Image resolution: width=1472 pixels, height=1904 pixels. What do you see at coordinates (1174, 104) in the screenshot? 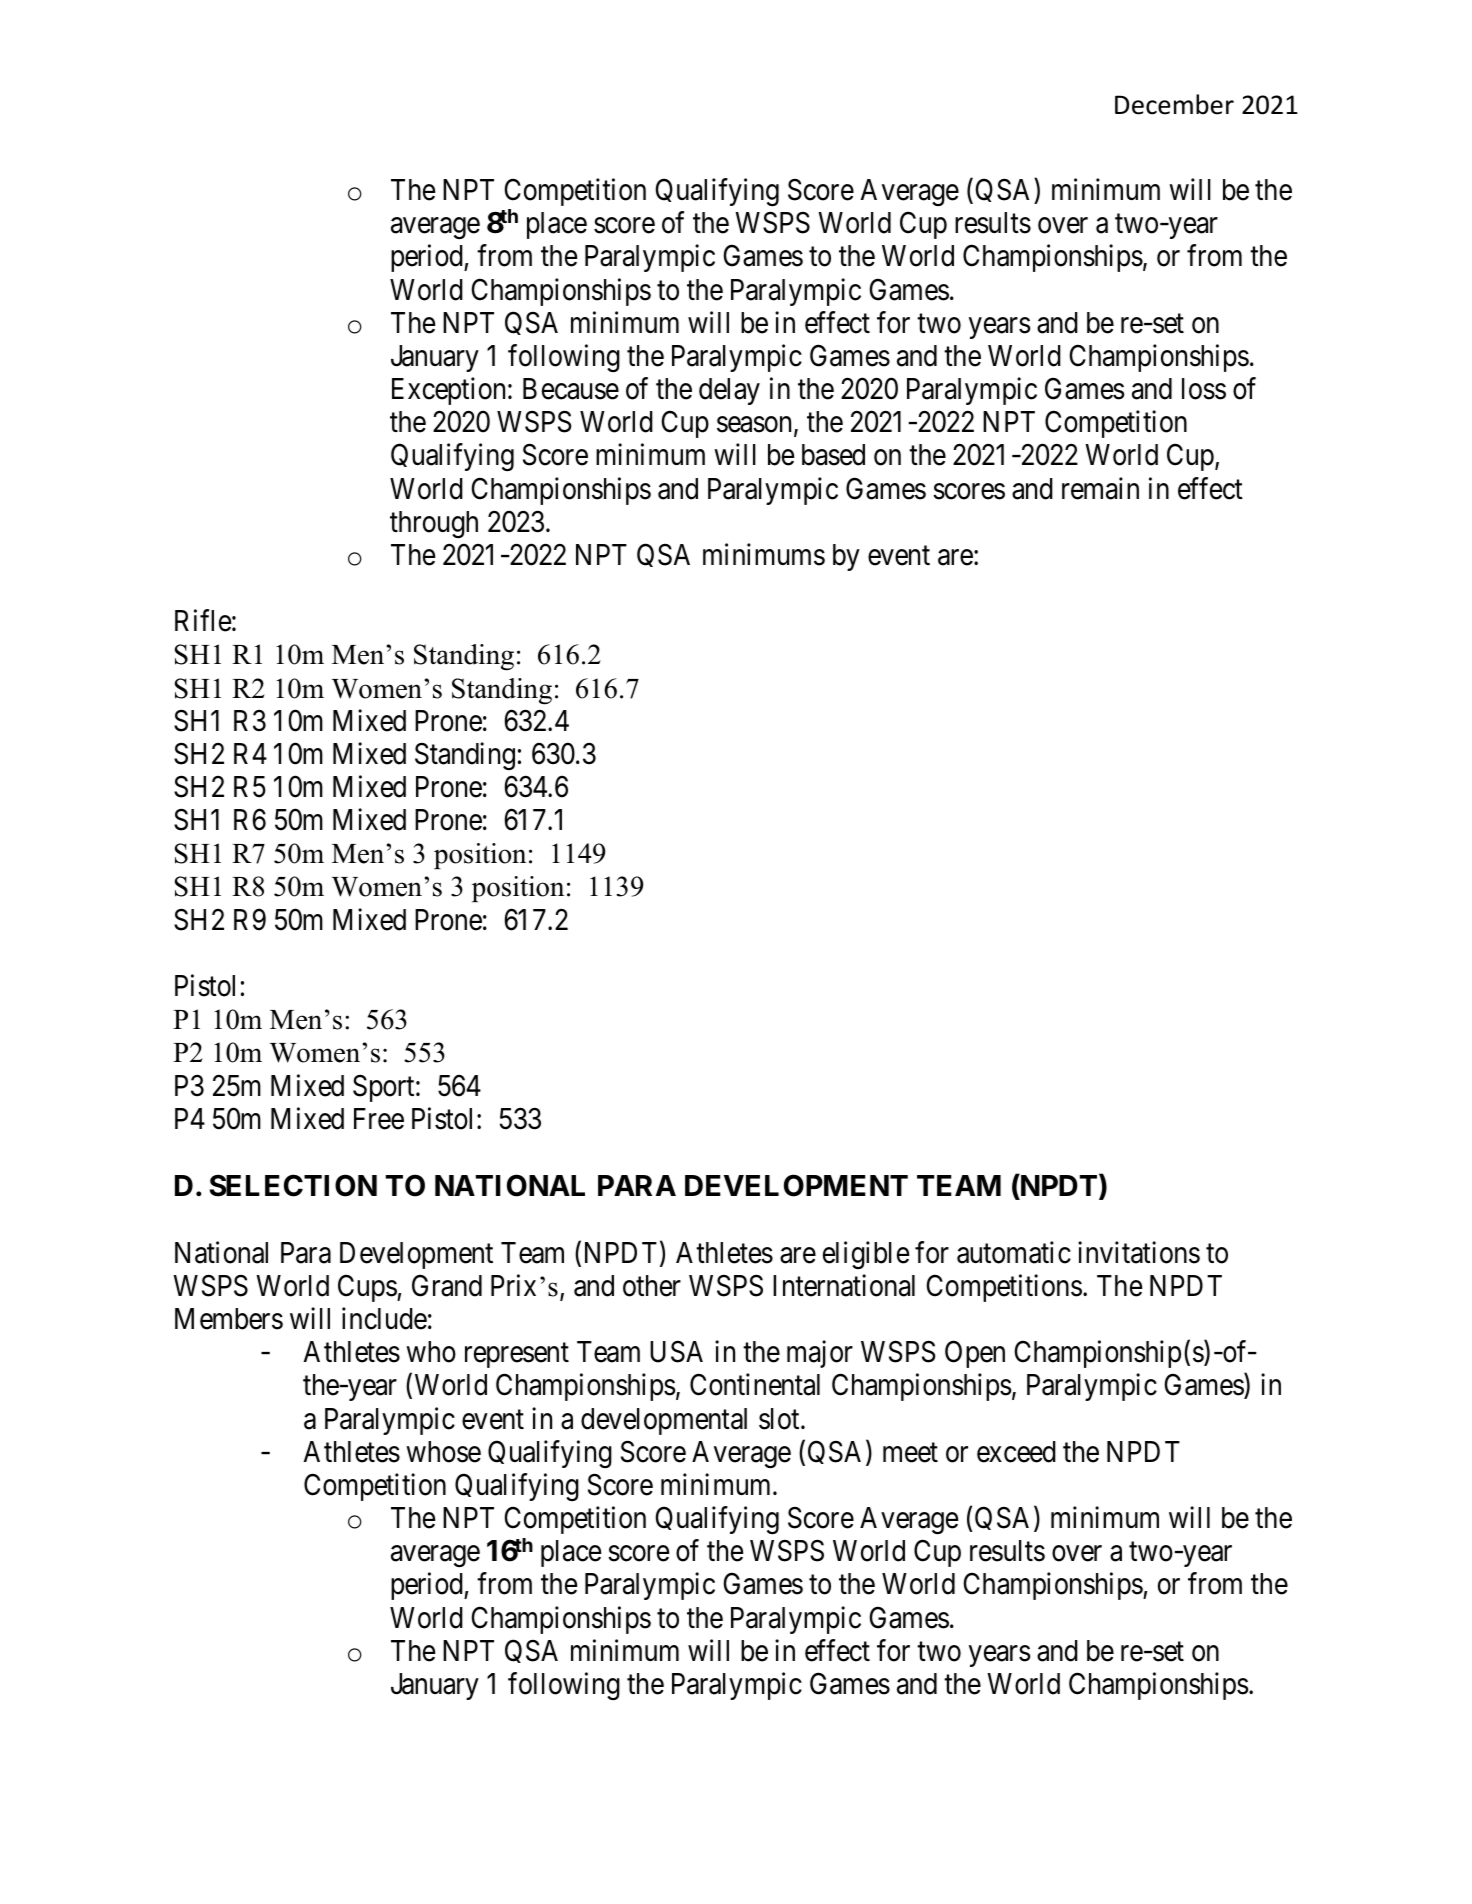
I see `December` at bounding box center [1174, 104].
